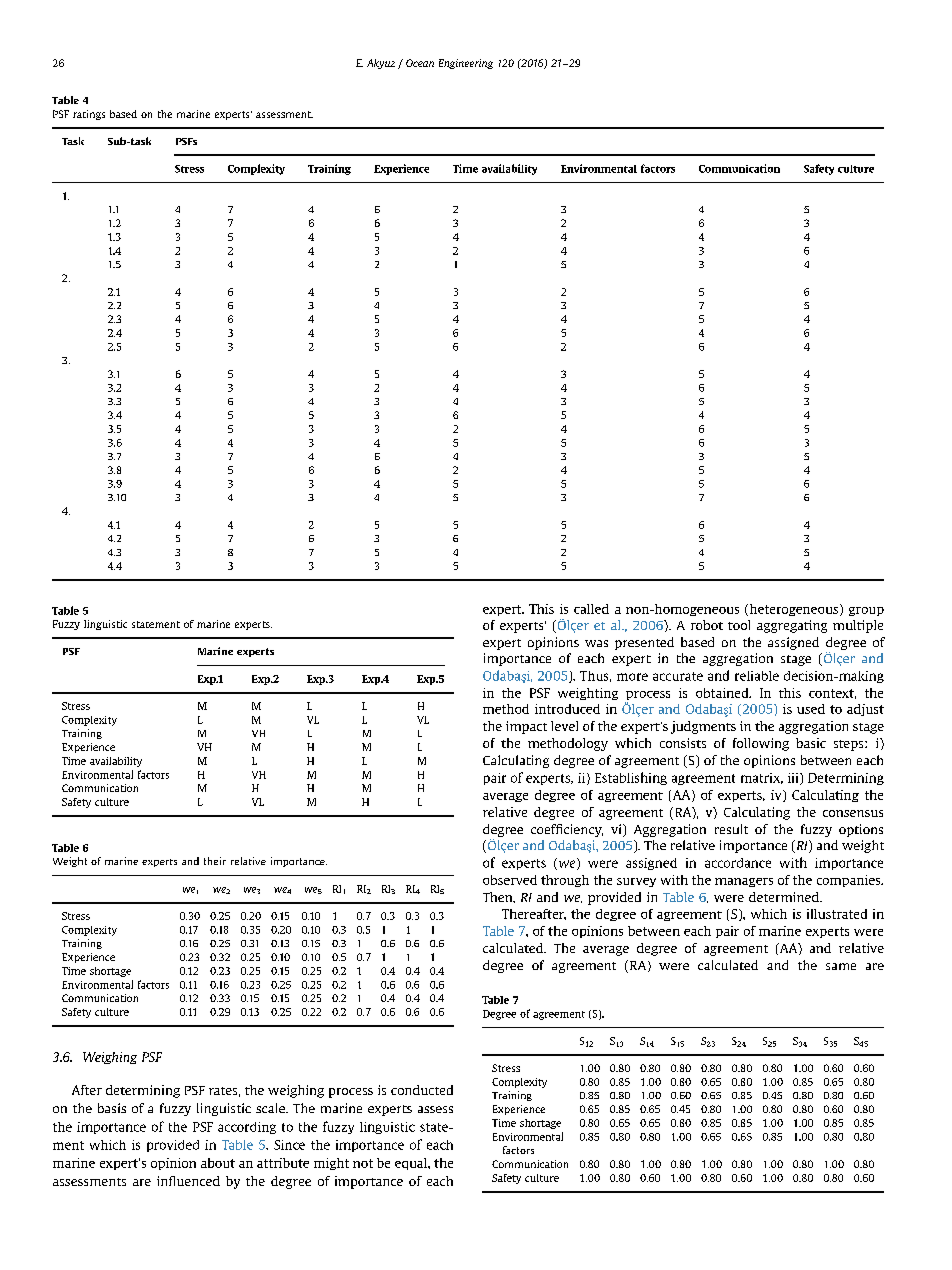 The height and width of the screenshot is (1270, 952). What do you see at coordinates (420, 63) in the screenshot?
I see `Ocean` at bounding box center [420, 63].
